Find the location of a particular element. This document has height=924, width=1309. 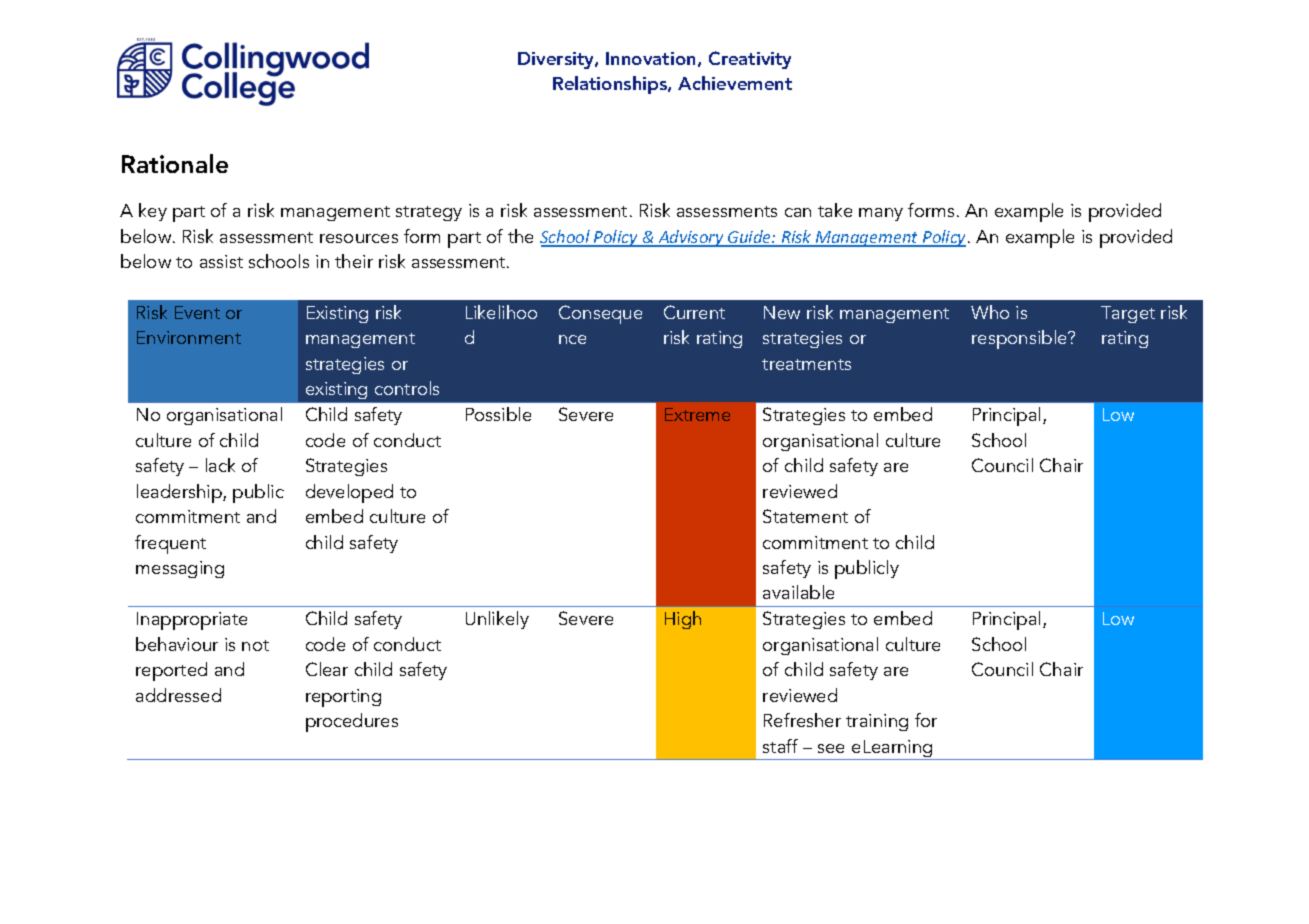

Innovation is located at coordinates (650, 58).
